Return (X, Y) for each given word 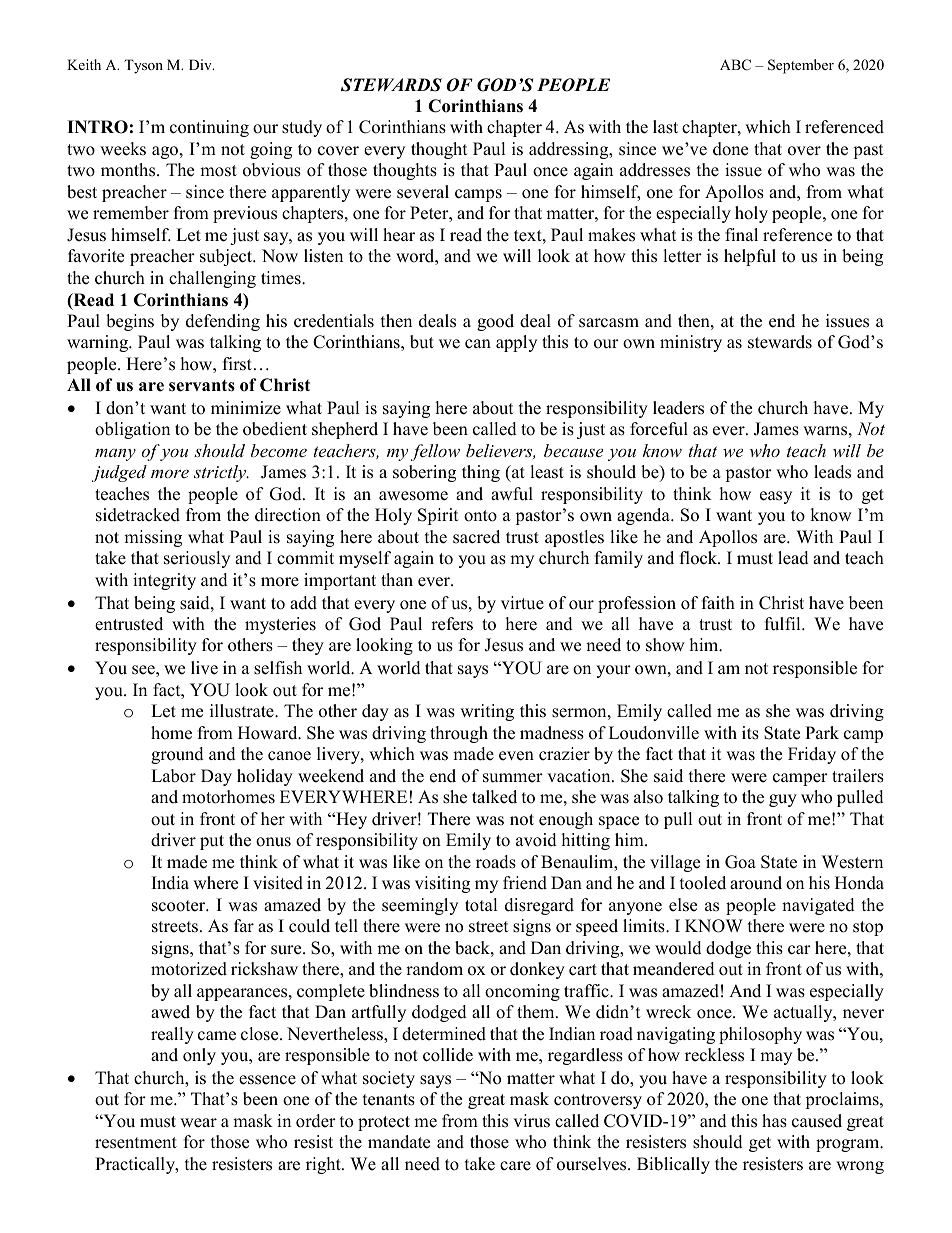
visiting (442, 884)
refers (452, 624)
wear (198, 1123)
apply (516, 343)
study (302, 128)
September (801, 66)
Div (201, 64)
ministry (691, 343)
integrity (164, 581)
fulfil (784, 624)
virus (531, 1121)
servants (202, 386)
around (756, 883)
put (212, 842)
